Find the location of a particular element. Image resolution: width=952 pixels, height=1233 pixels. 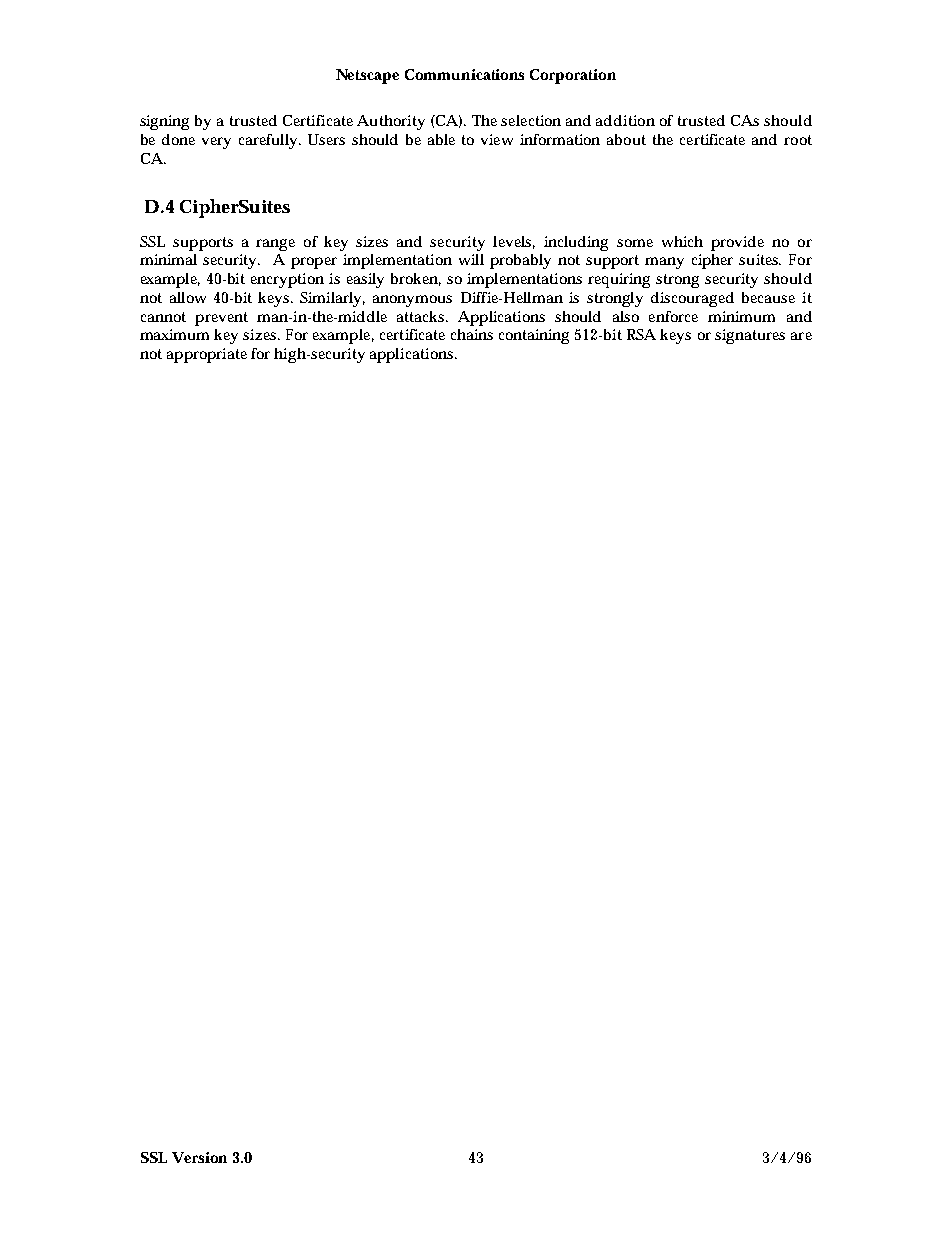

chains is located at coordinates (472, 334).
